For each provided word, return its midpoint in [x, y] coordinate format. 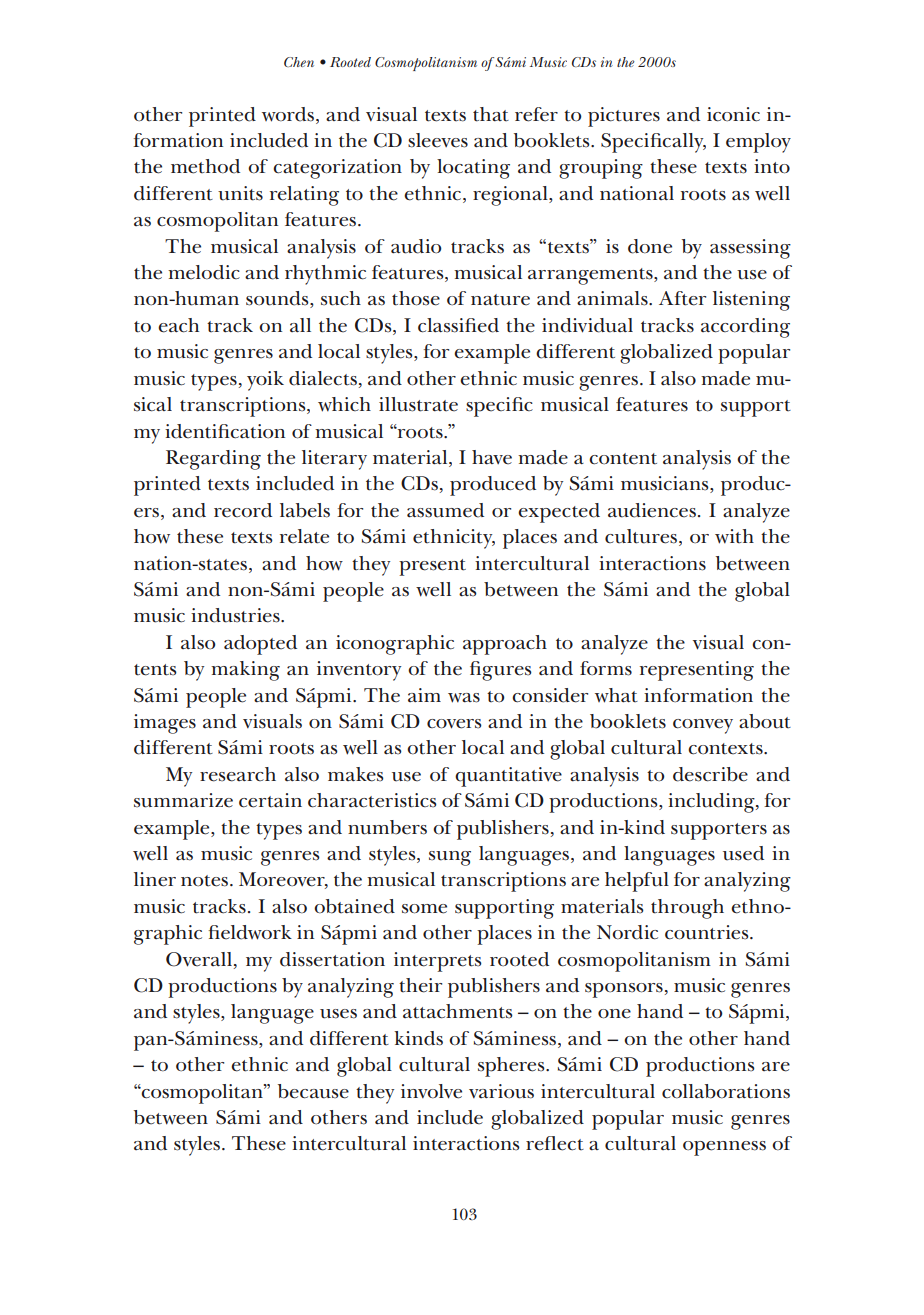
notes [204, 881]
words [289, 115]
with [734, 536]
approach [505, 645]
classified [458, 325]
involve [431, 1091]
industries [236, 615]
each [178, 325]
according [745, 328]
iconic [733, 114]
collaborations [726, 1091]
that [491, 114]
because [313, 1091]
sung [450, 858]
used [743, 853]
